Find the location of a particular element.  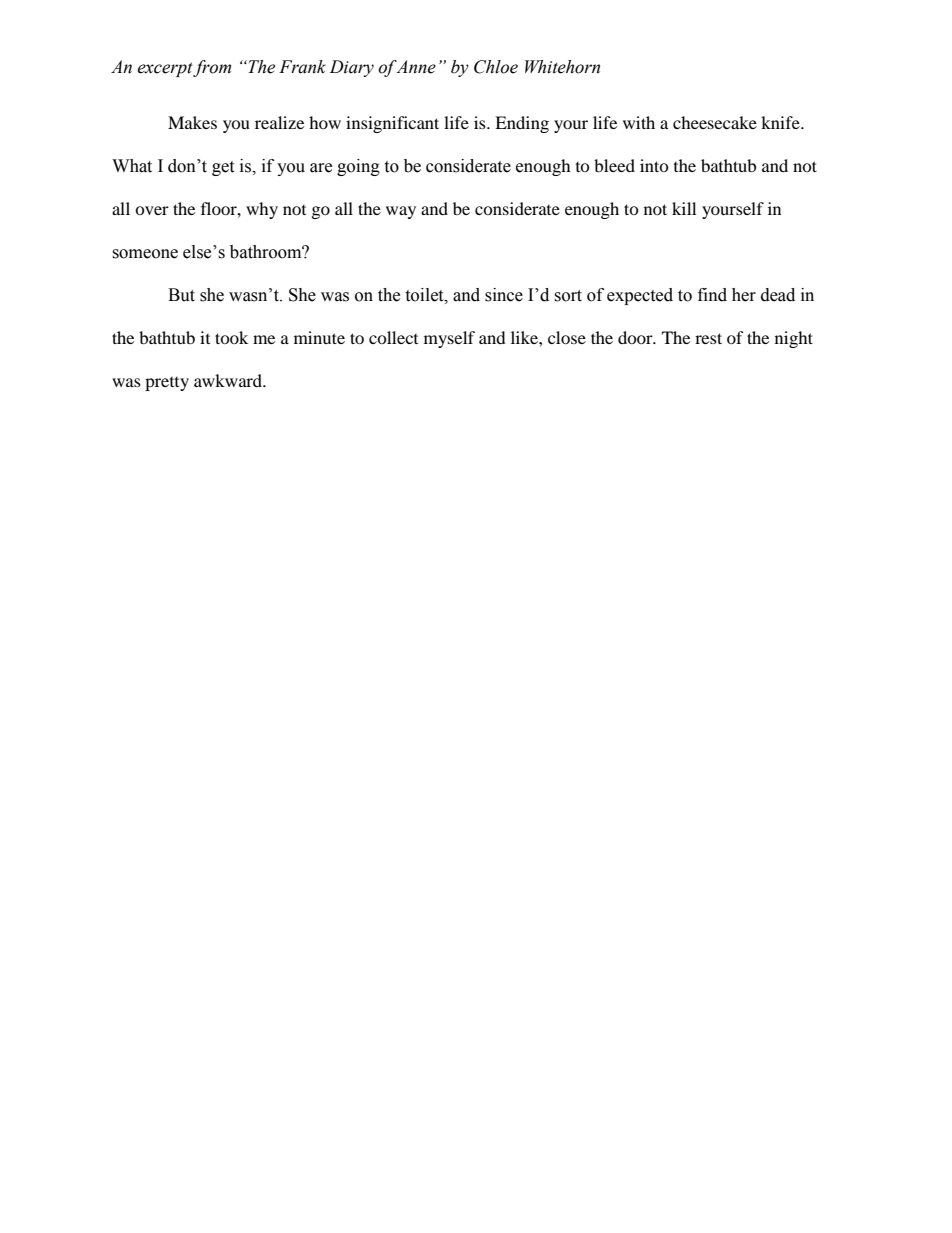

But is located at coordinates (181, 295).
